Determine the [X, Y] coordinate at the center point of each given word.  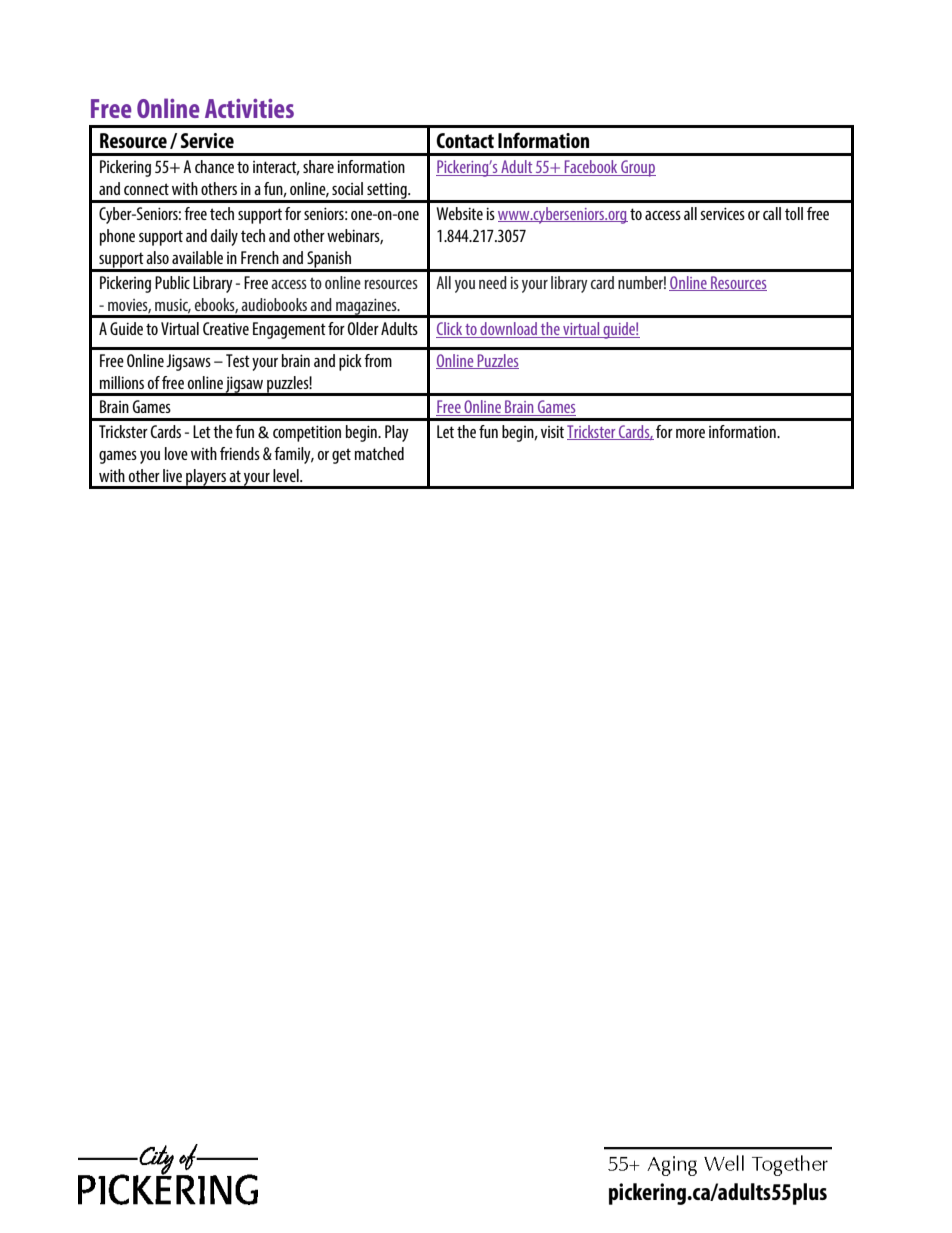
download [508, 330]
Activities [249, 108]
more [690, 433]
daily [224, 237]
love [176, 453]
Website [459, 213]
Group [637, 168]
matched [379, 453]
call [772, 213]
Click [450, 330]
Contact [465, 140]
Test [238, 360]
